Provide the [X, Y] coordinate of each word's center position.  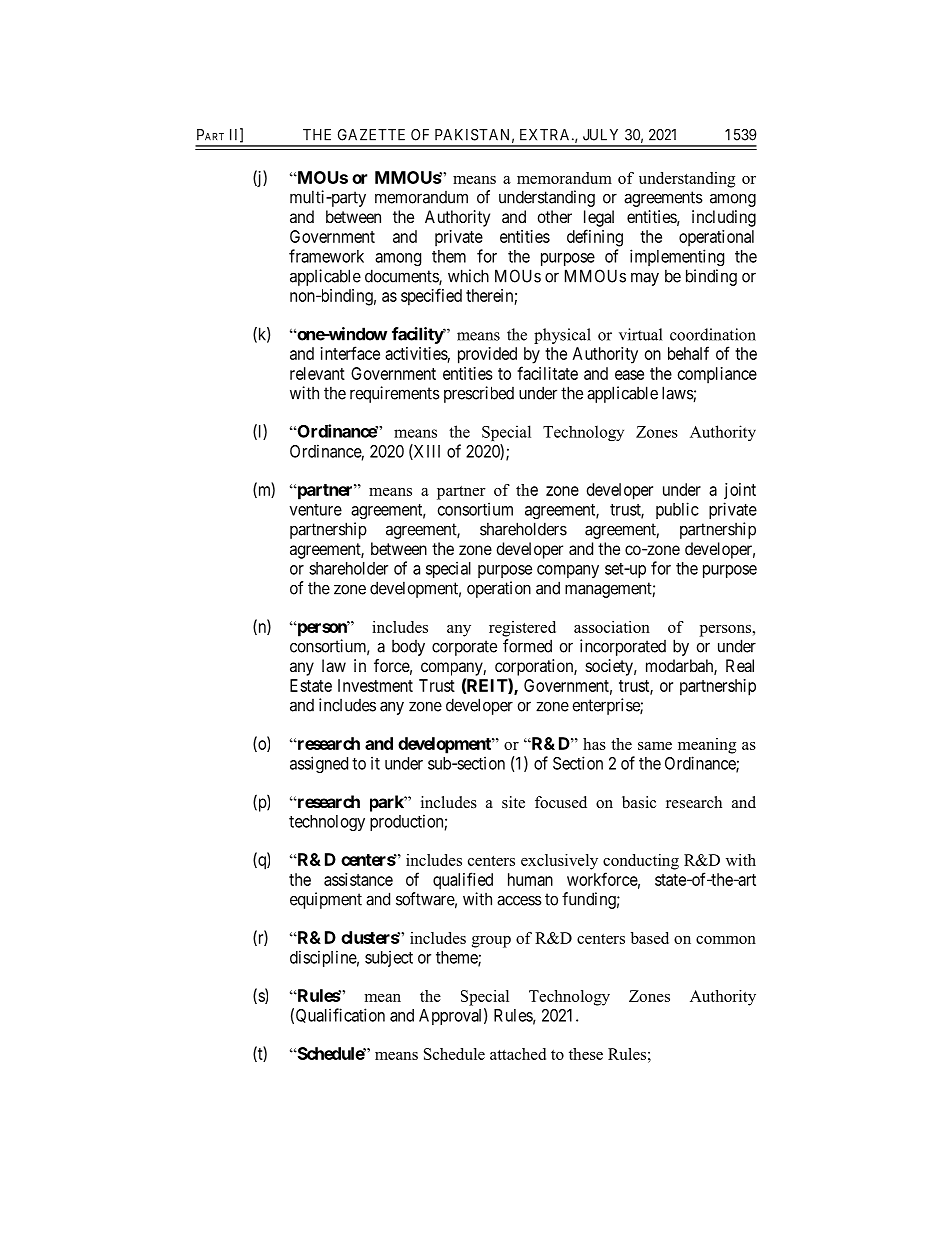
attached [518, 1054]
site [513, 802]
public [677, 510]
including [724, 218]
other [555, 216]
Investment [375, 685]
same [655, 746]
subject [389, 958]
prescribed [479, 394]
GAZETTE [371, 135]
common [726, 940]
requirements [395, 394]
